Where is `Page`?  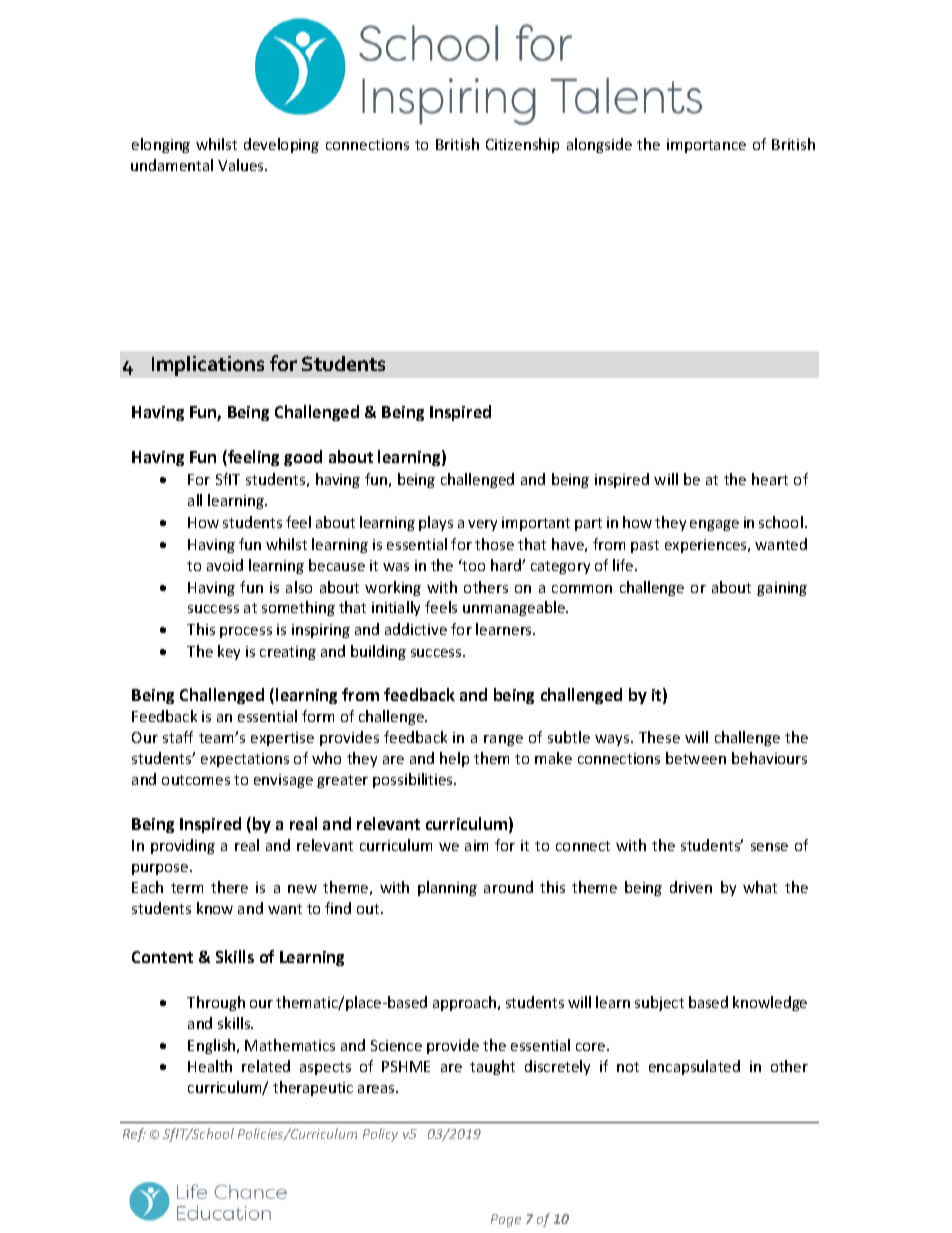 Page is located at coordinates (506, 1220).
